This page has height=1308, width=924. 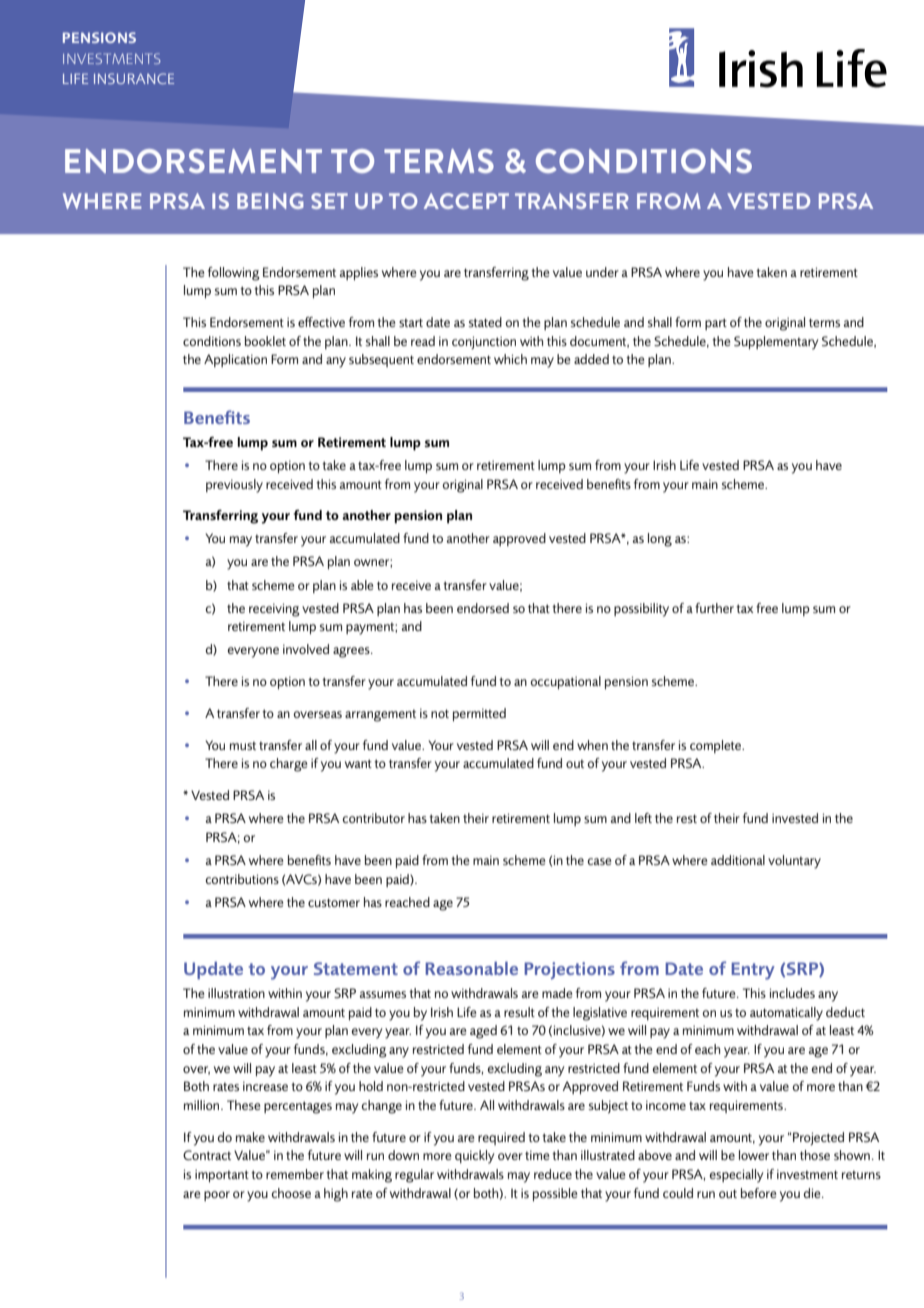 I want to click on important, so click(x=222, y=1175).
